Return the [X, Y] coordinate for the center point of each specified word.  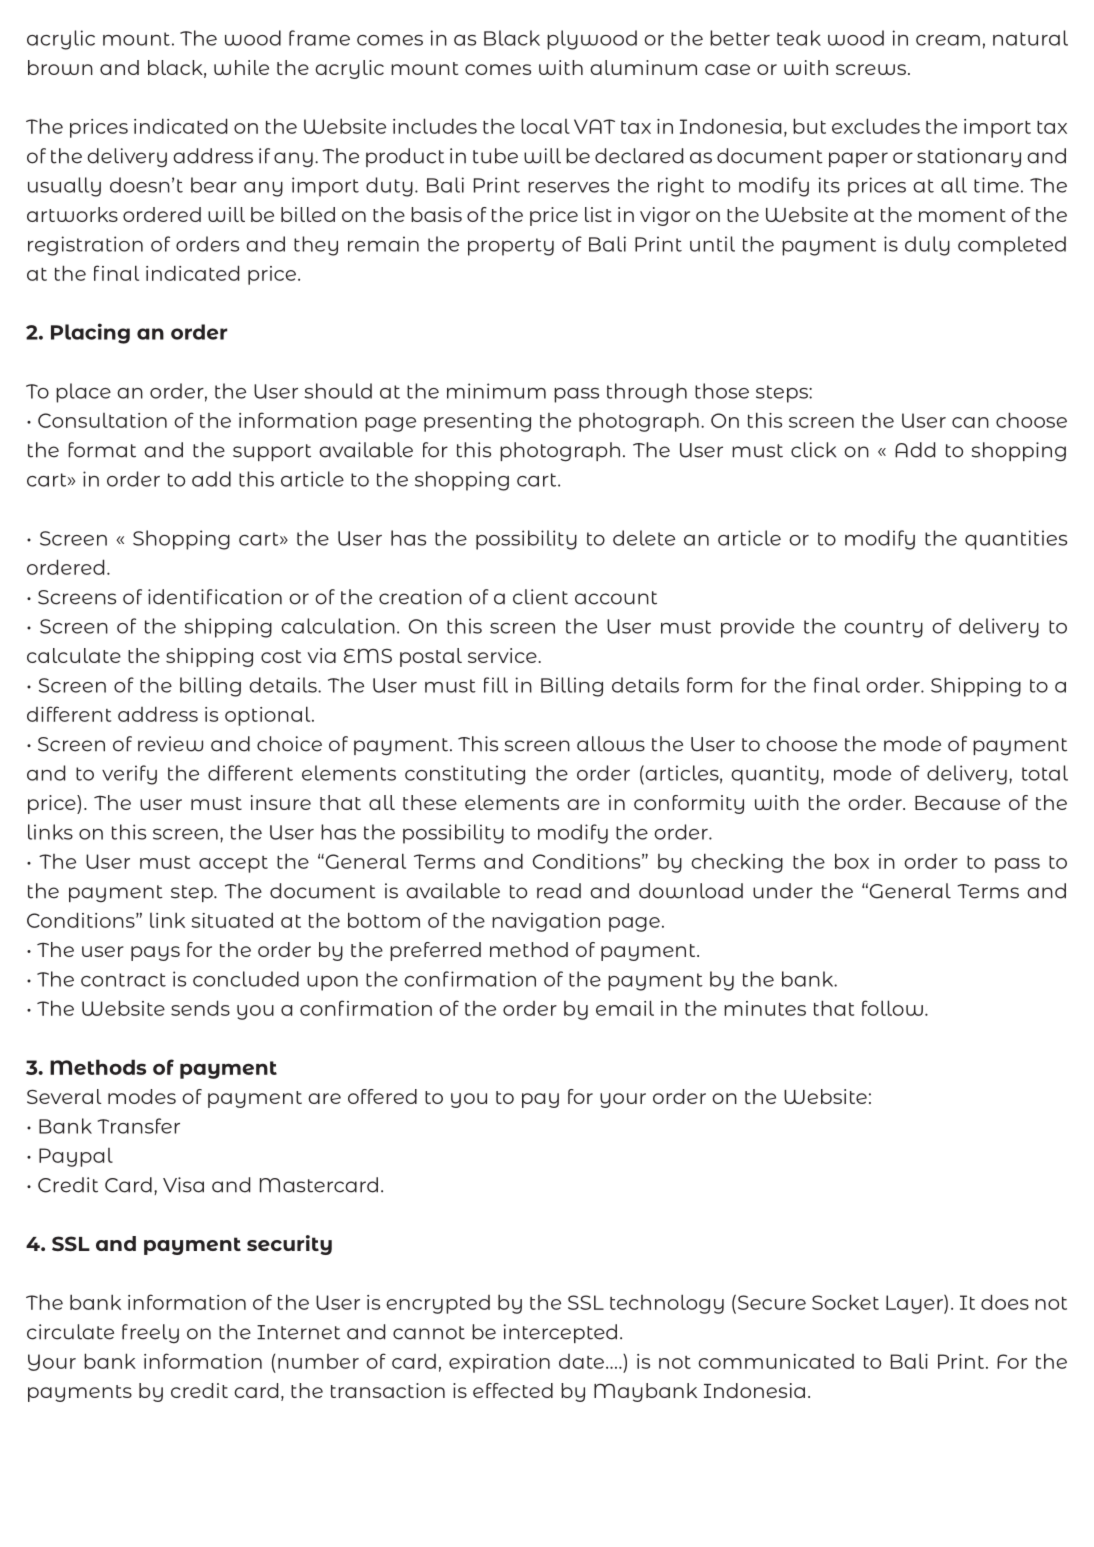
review [170, 744]
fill [496, 685]
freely [150, 1333]
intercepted [560, 1333]
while [241, 67]
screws [871, 69]
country [883, 629]
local [545, 126]
